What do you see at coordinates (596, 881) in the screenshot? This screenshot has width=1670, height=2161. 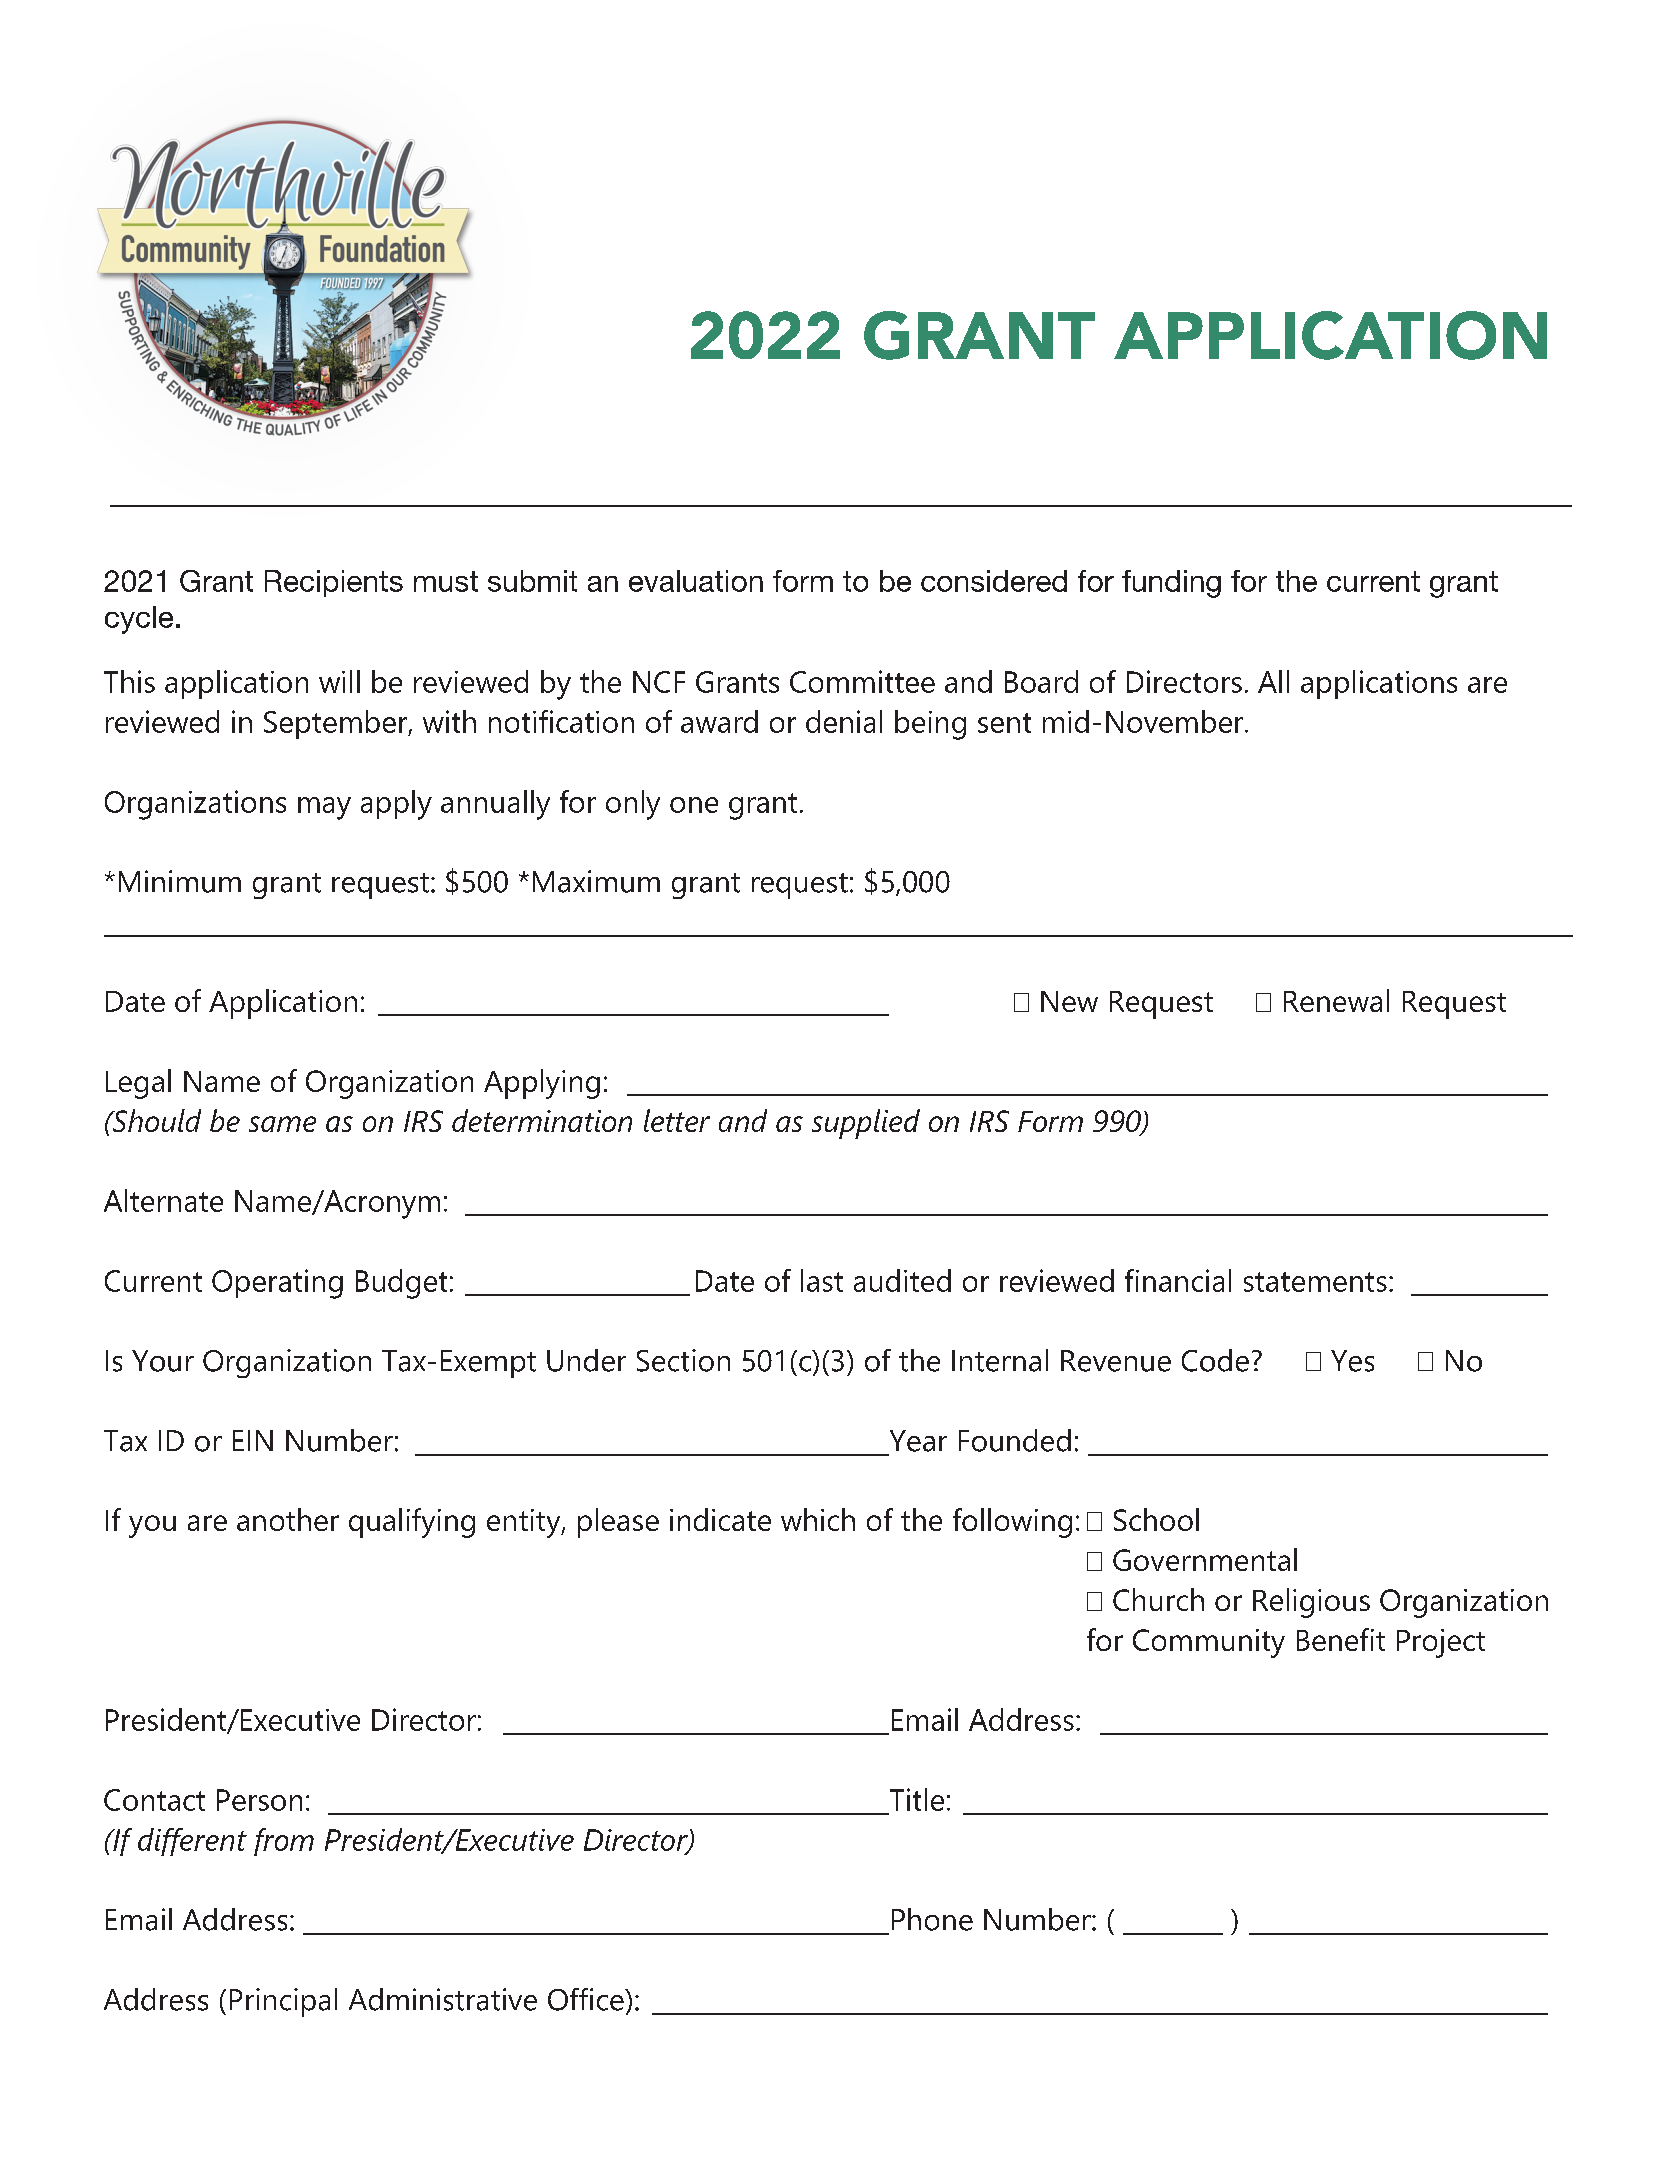 I see `Maximum` at bounding box center [596, 881].
